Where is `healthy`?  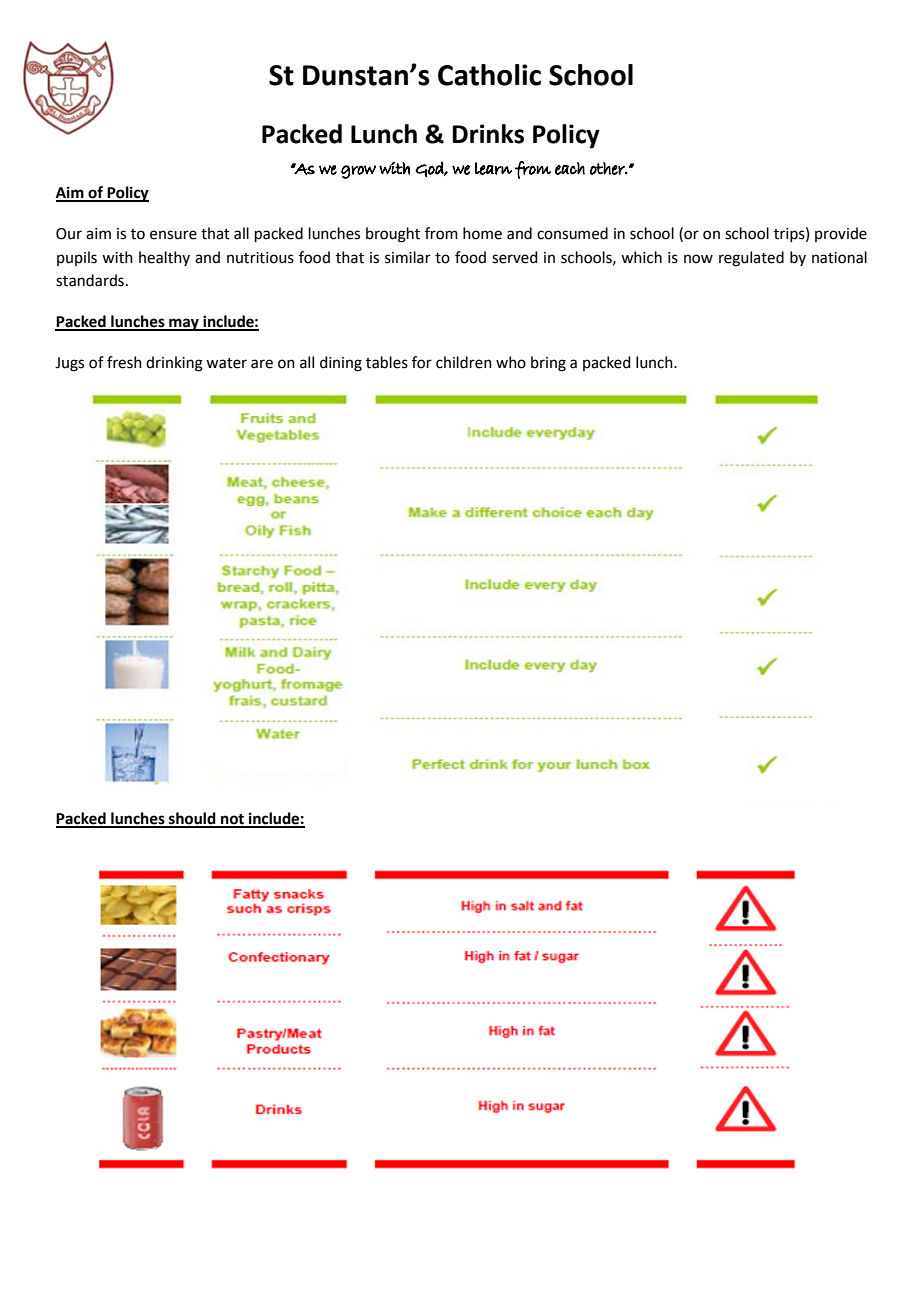 healthy is located at coordinates (164, 258).
